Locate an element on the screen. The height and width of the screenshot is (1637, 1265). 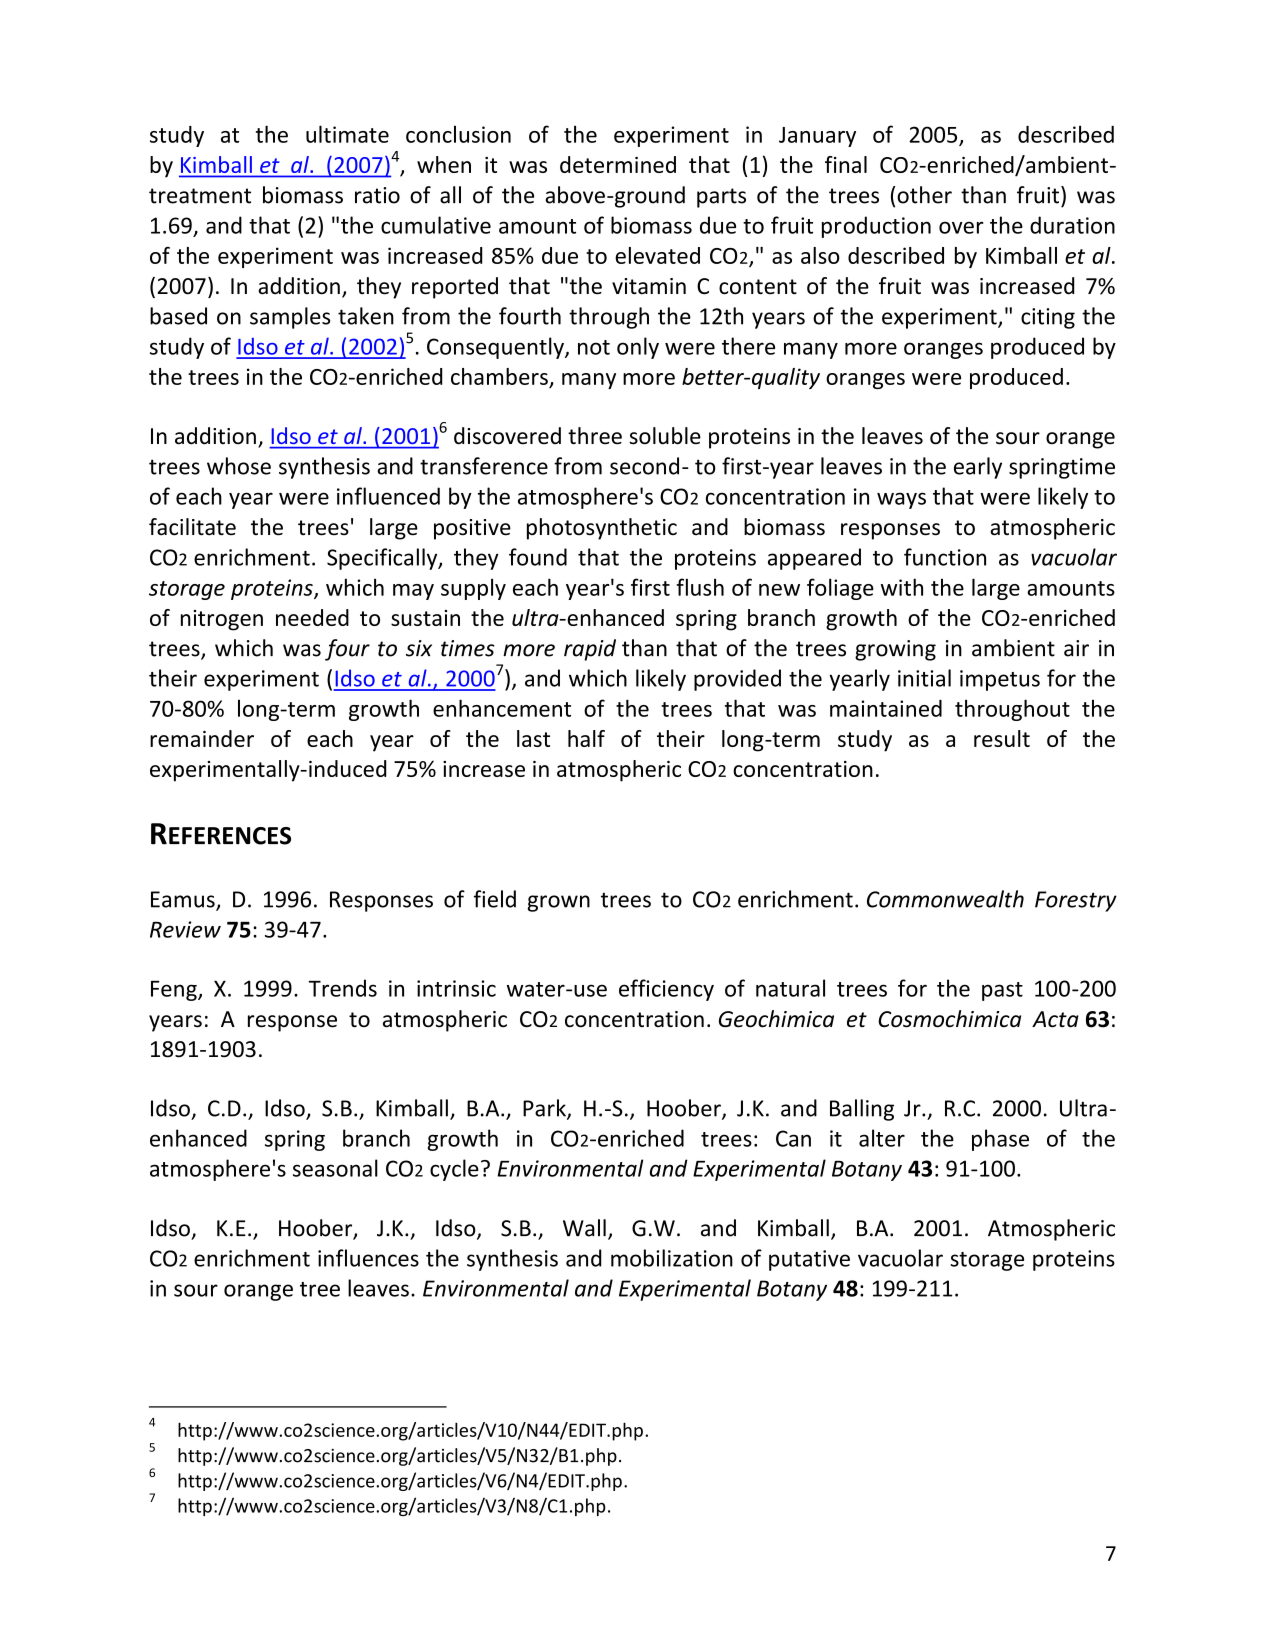
ultimate is located at coordinates (347, 134).
